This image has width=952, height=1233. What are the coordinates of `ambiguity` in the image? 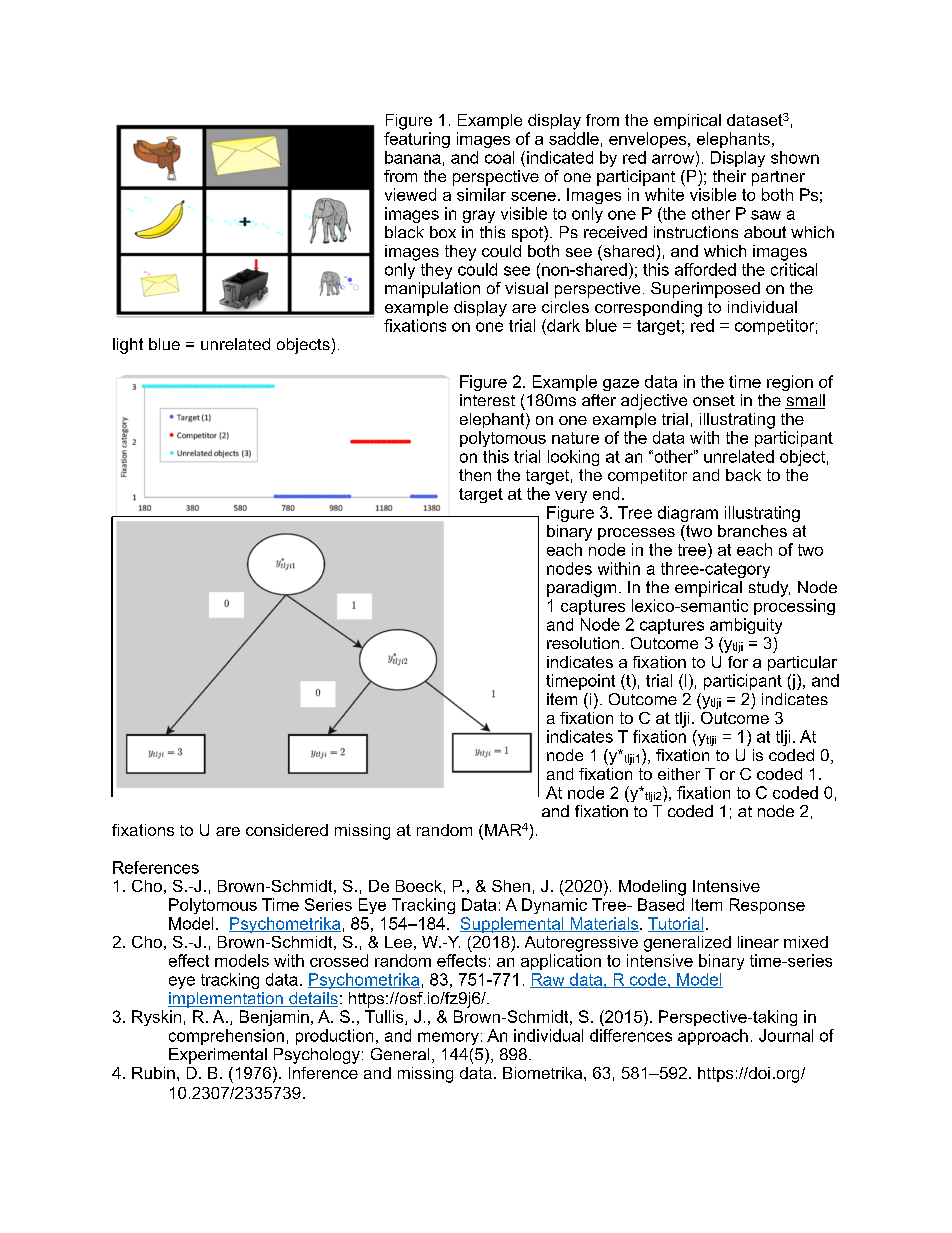 It's located at (746, 626).
